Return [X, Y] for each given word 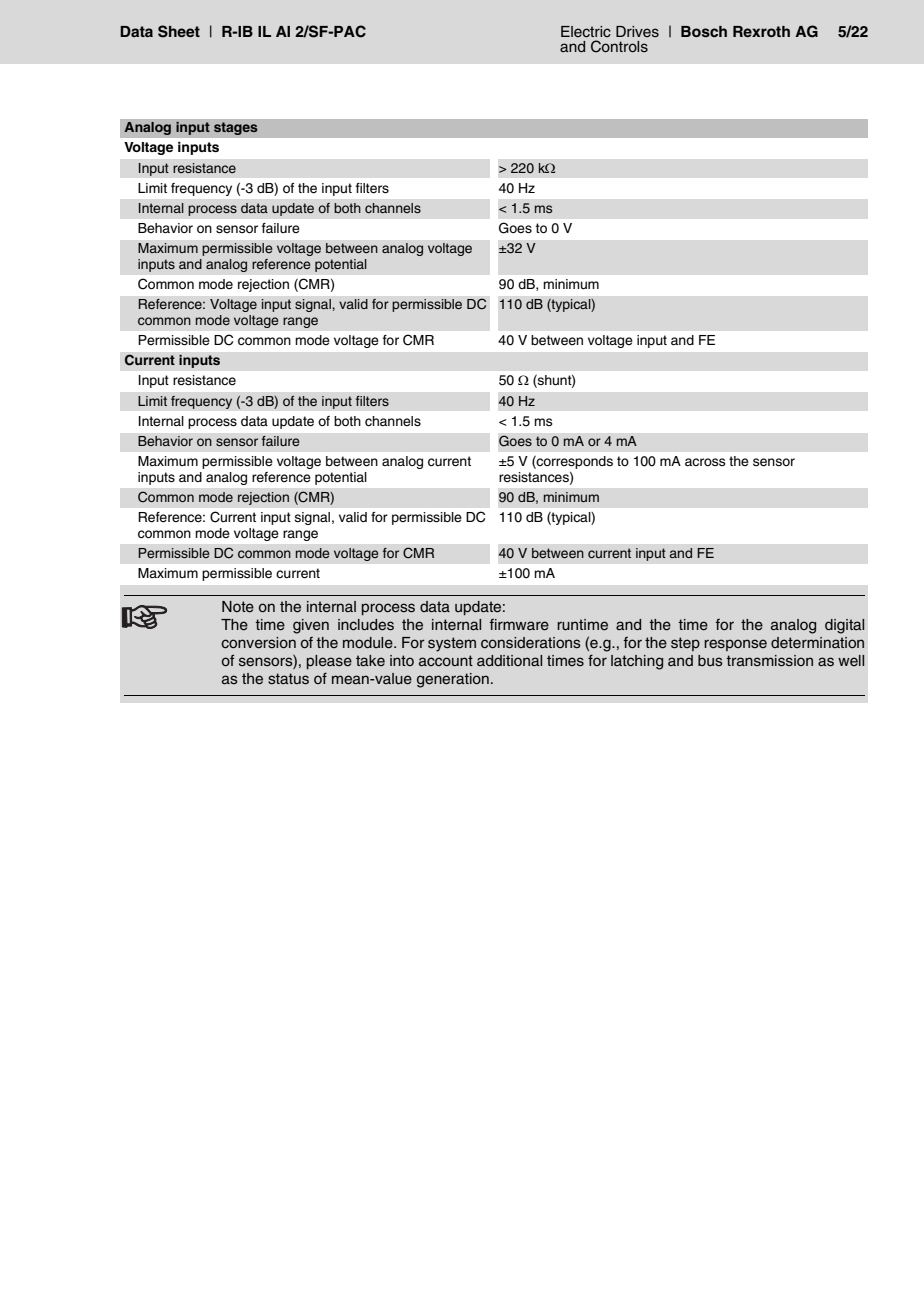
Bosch [704, 31]
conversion [258, 643]
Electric [586, 32]
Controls [619, 46]
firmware [519, 625]
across [705, 462]
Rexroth [761, 31]
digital [844, 626]
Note [238, 607]
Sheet [179, 31]
